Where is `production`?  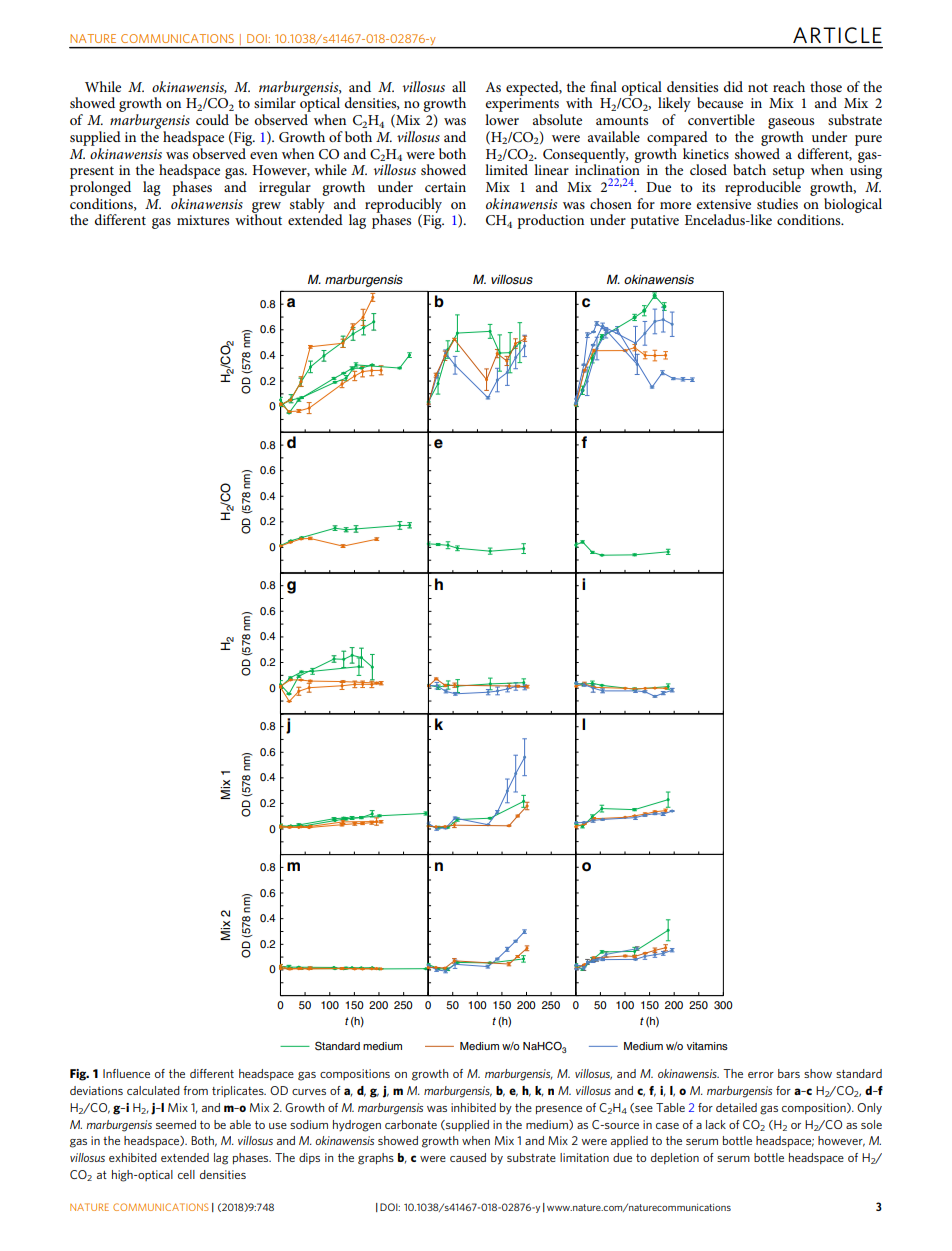 production is located at coordinates (550, 221).
